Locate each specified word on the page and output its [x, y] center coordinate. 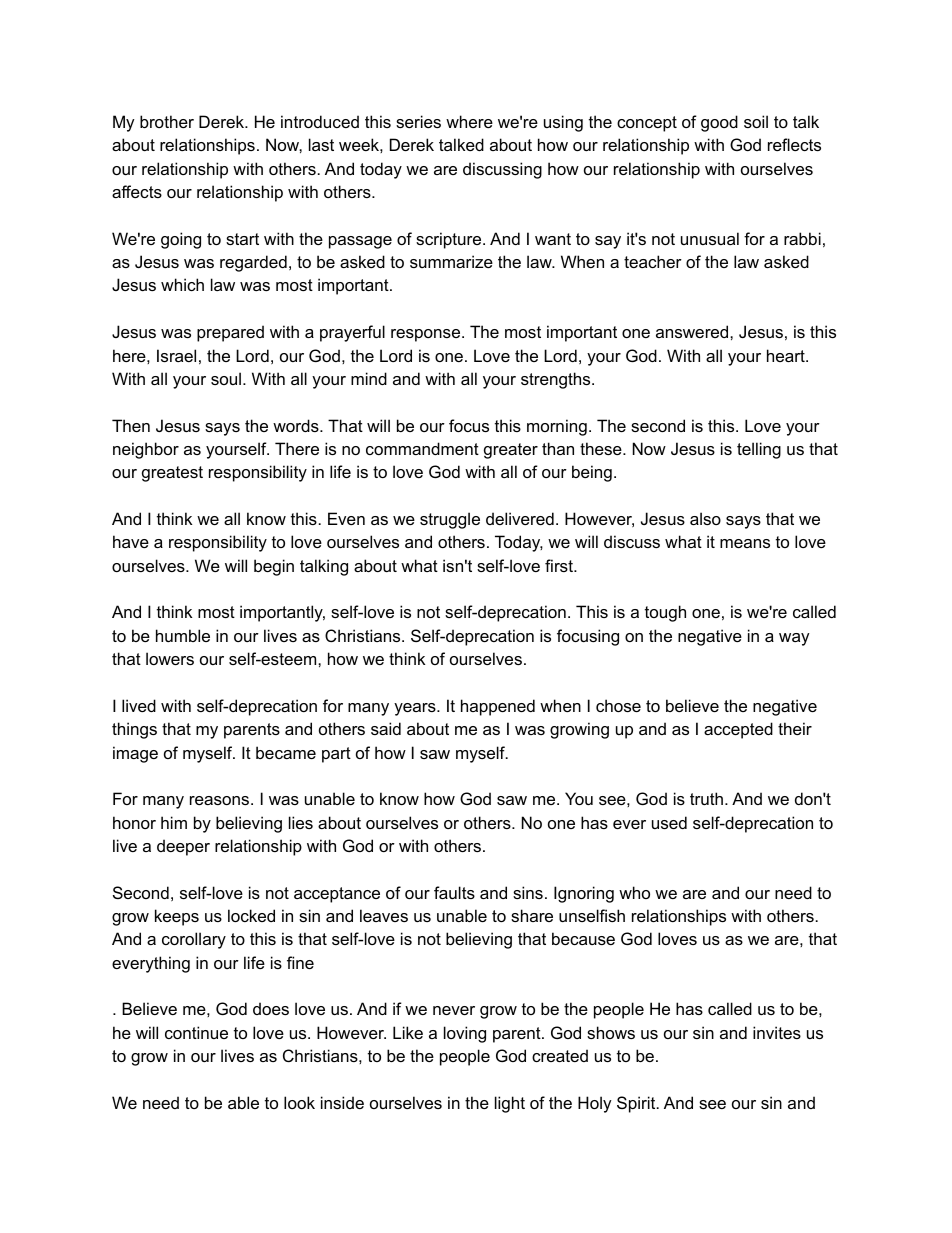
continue [196, 1032]
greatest [172, 474]
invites [777, 1032]
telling [759, 450]
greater [511, 451]
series [418, 121]
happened [498, 707]
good [719, 123]
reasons [221, 800]
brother [167, 121]
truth [706, 798]
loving [465, 1034]
